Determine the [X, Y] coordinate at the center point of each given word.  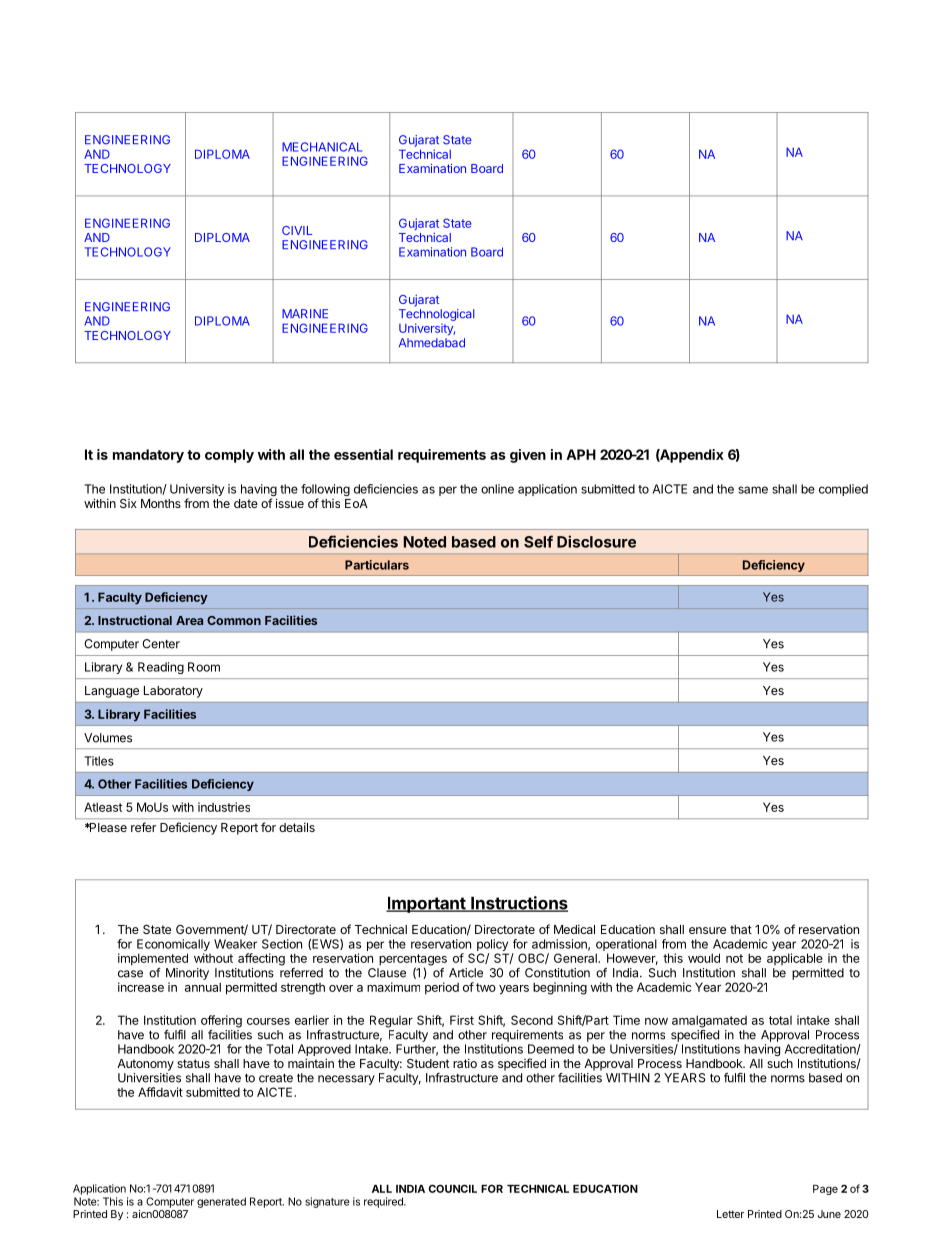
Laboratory [173, 692]
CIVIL [297, 230]
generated [221, 1202]
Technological [437, 316]
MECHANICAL [322, 147]
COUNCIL [452, 1188]
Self [538, 541]
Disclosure [596, 541]
